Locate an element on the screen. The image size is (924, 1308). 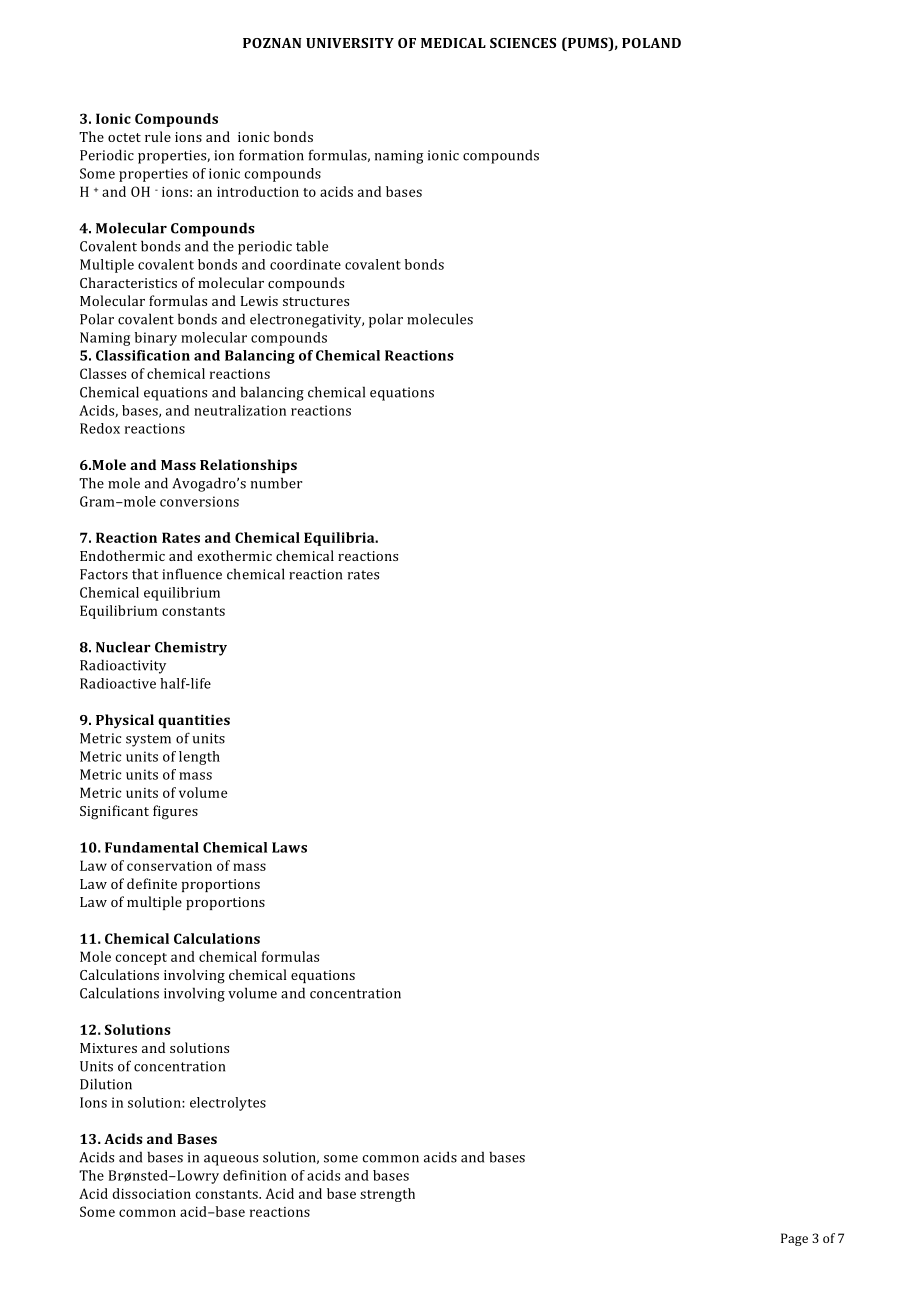
POLAND is located at coordinates (651, 43).
